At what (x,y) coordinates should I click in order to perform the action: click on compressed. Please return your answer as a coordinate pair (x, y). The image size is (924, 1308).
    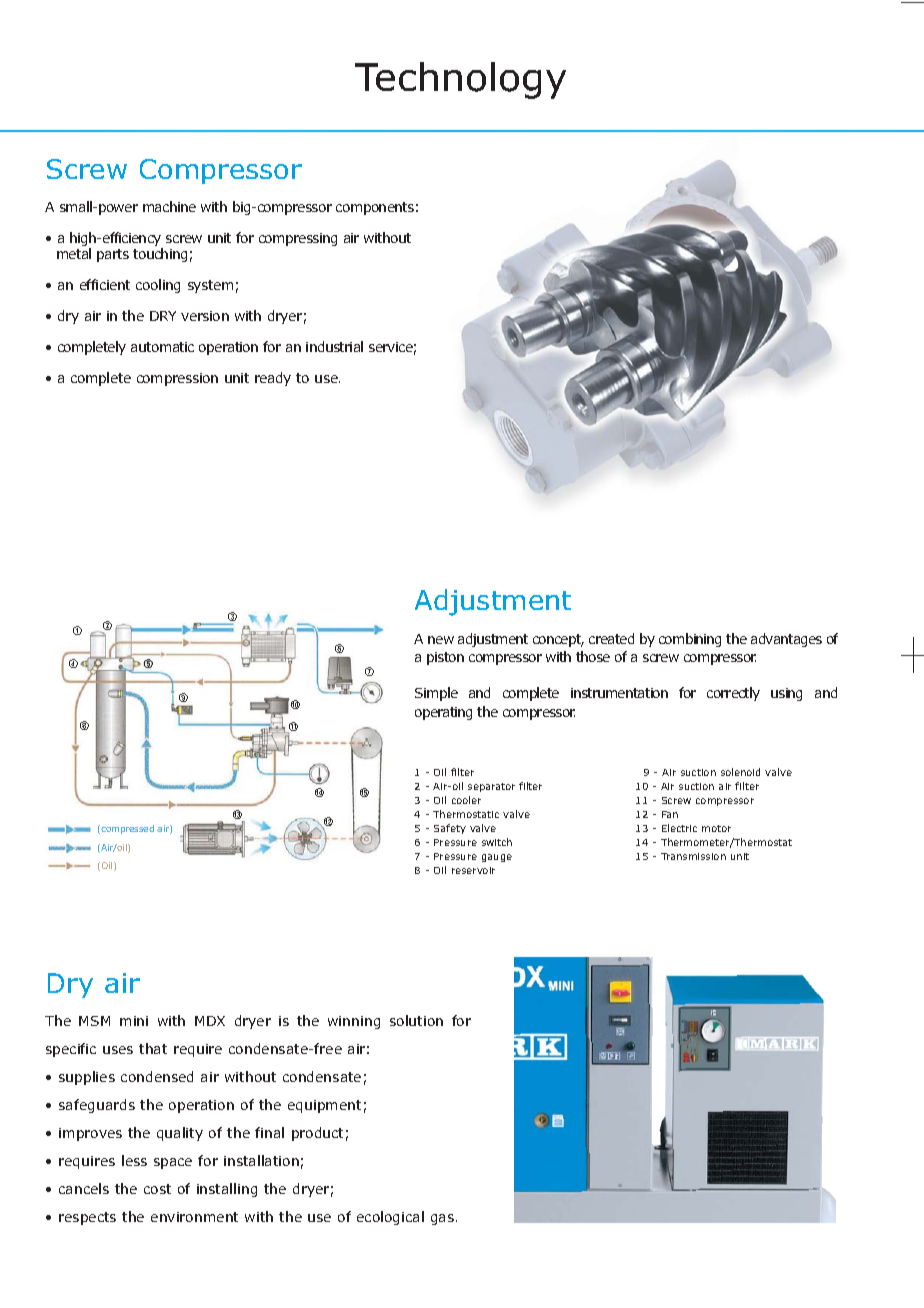
    Looking at the image, I should click on (127, 829).
